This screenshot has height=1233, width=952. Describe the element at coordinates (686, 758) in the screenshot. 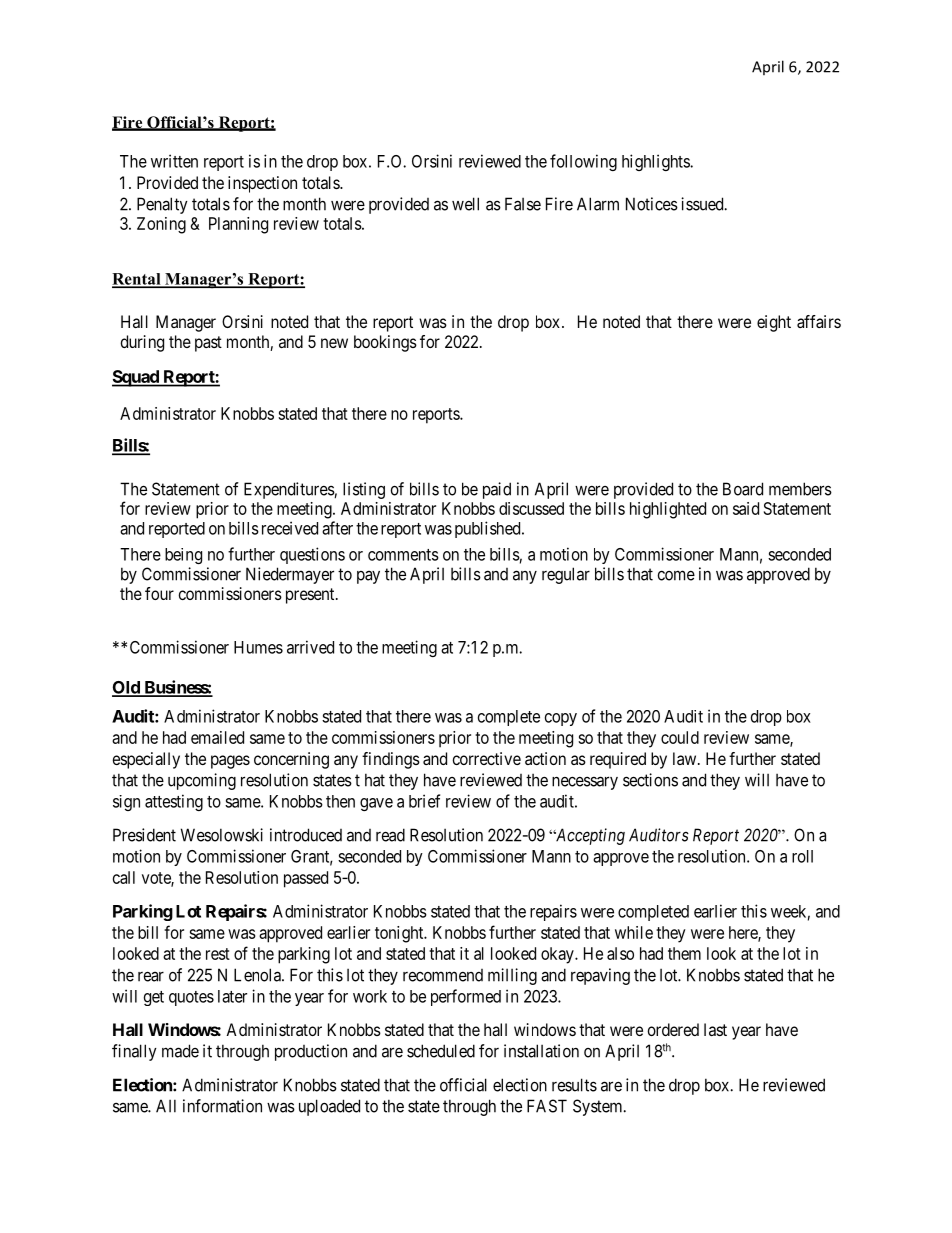

I see `law` at that location.
